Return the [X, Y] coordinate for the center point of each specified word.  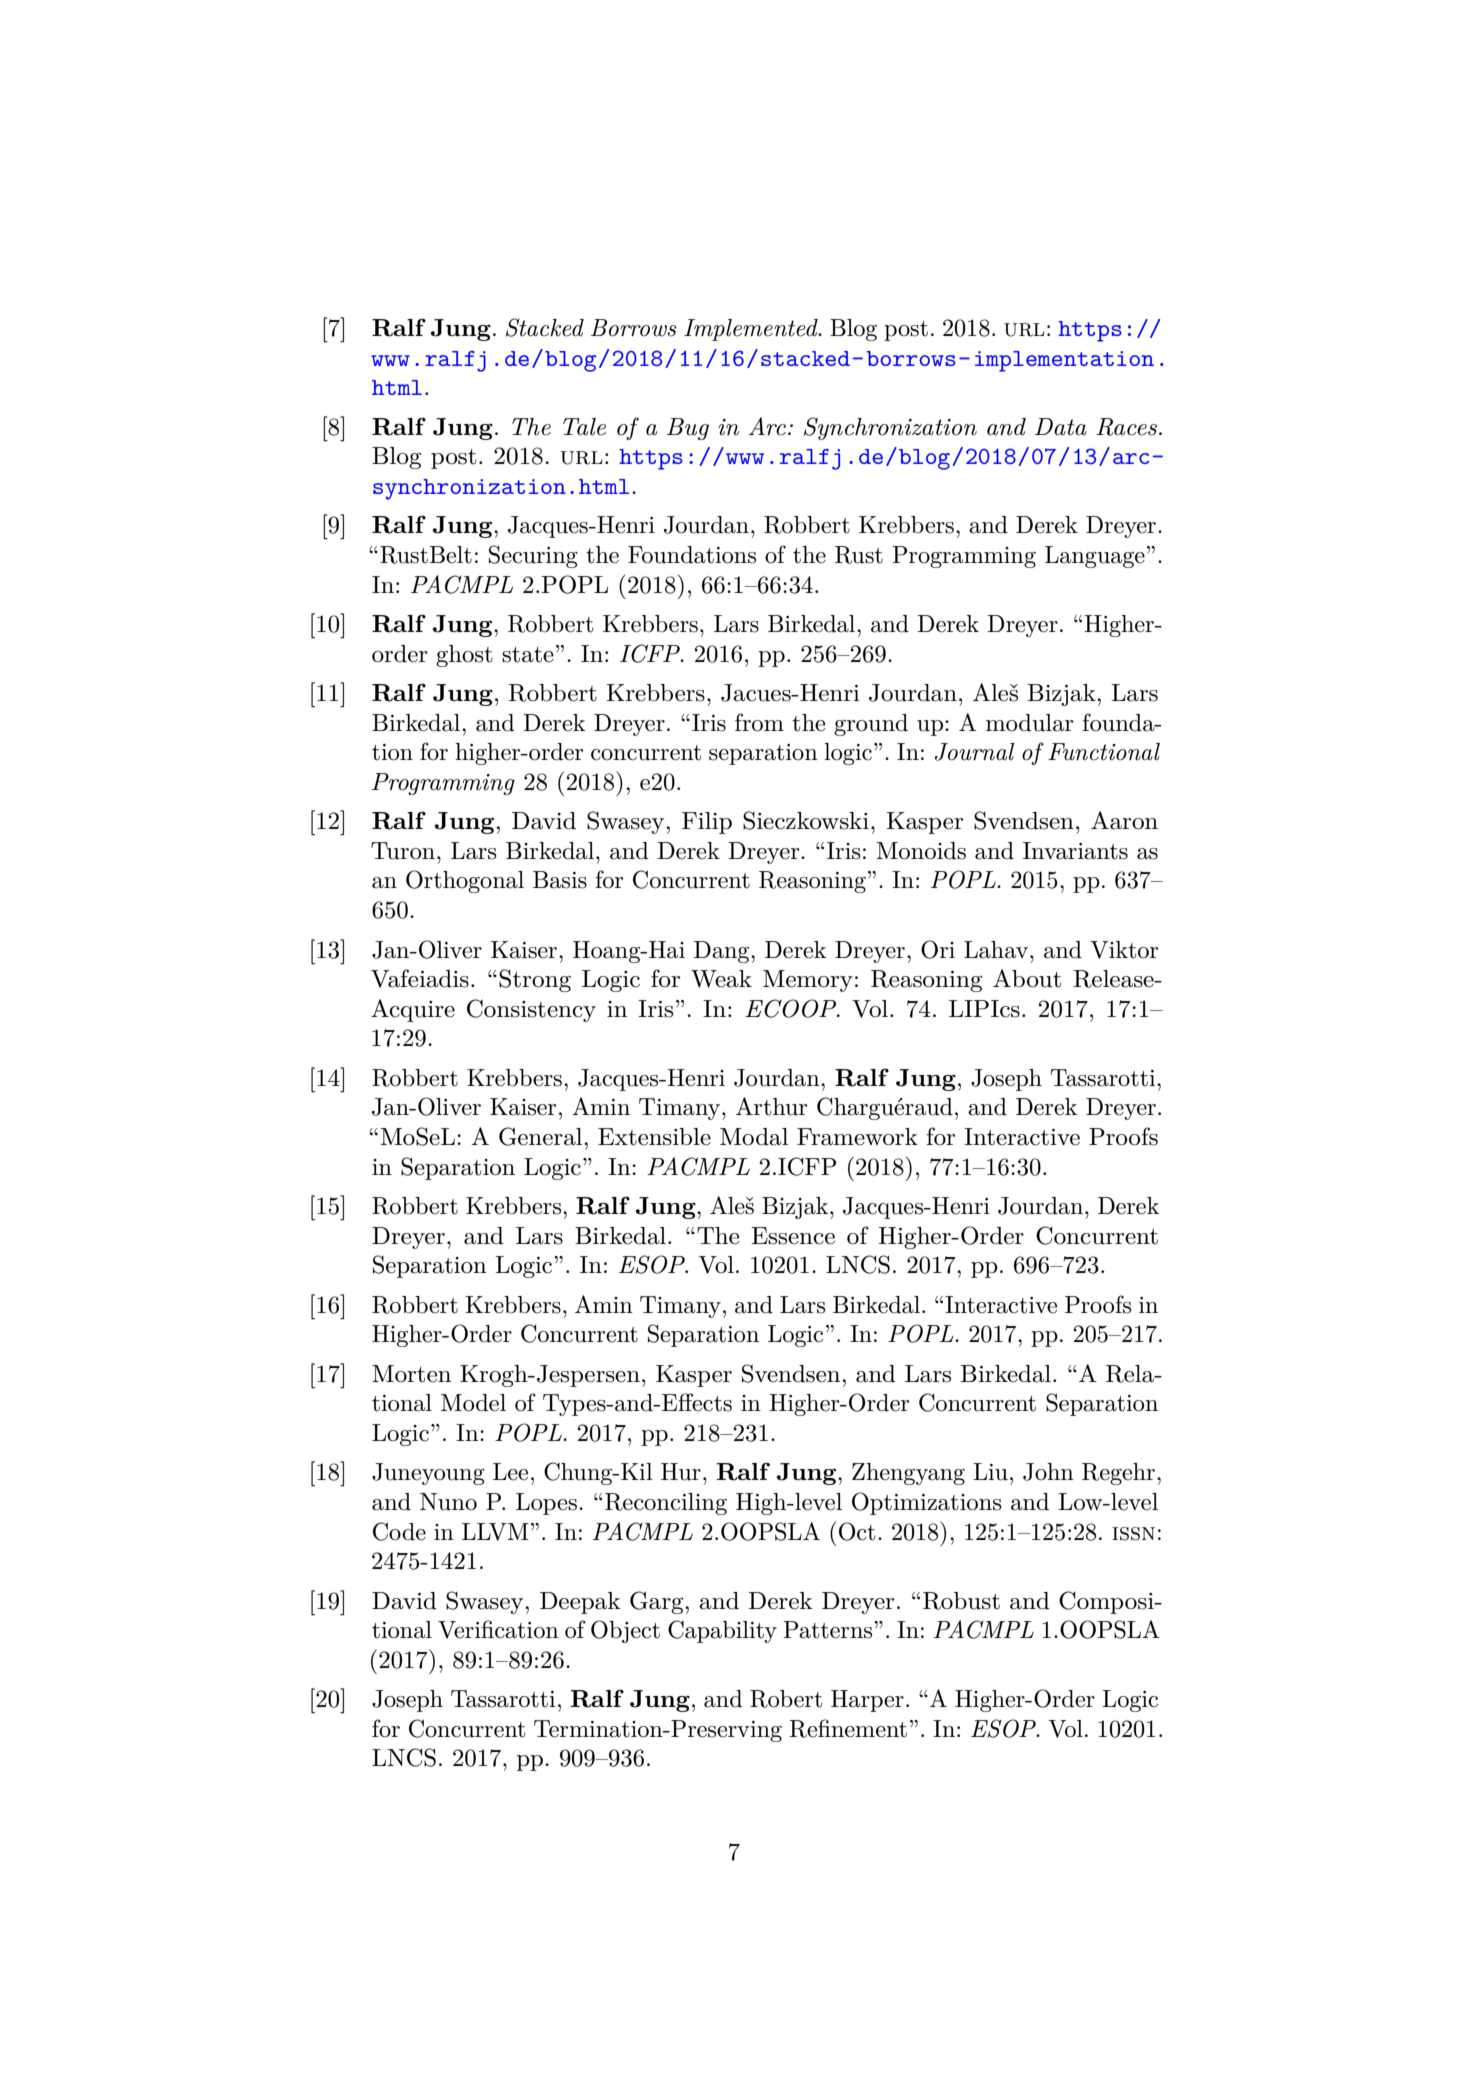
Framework [857, 1137]
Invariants [1075, 851]
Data [1061, 427]
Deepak [580, 1603]
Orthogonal [465, 881]
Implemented [752, 330]
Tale [584, 427]
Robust [961, 1601]
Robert [786, 1699]
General [542, 1136]
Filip [707, 823]
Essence [793, 1236]
